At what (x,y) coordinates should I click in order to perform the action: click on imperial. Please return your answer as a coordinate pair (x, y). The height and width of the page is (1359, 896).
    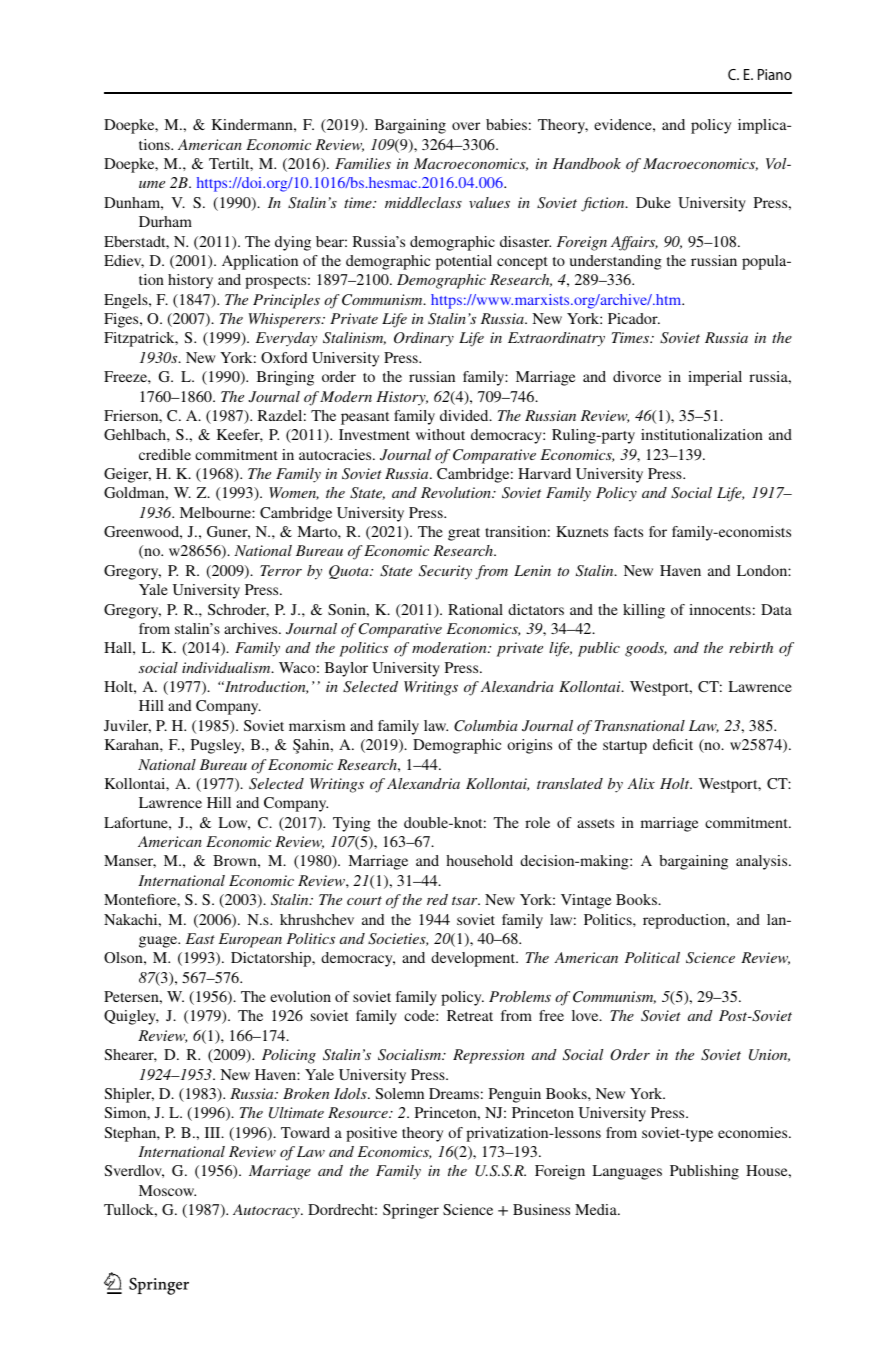
    Looking at the image, I should click on (715, 378).
